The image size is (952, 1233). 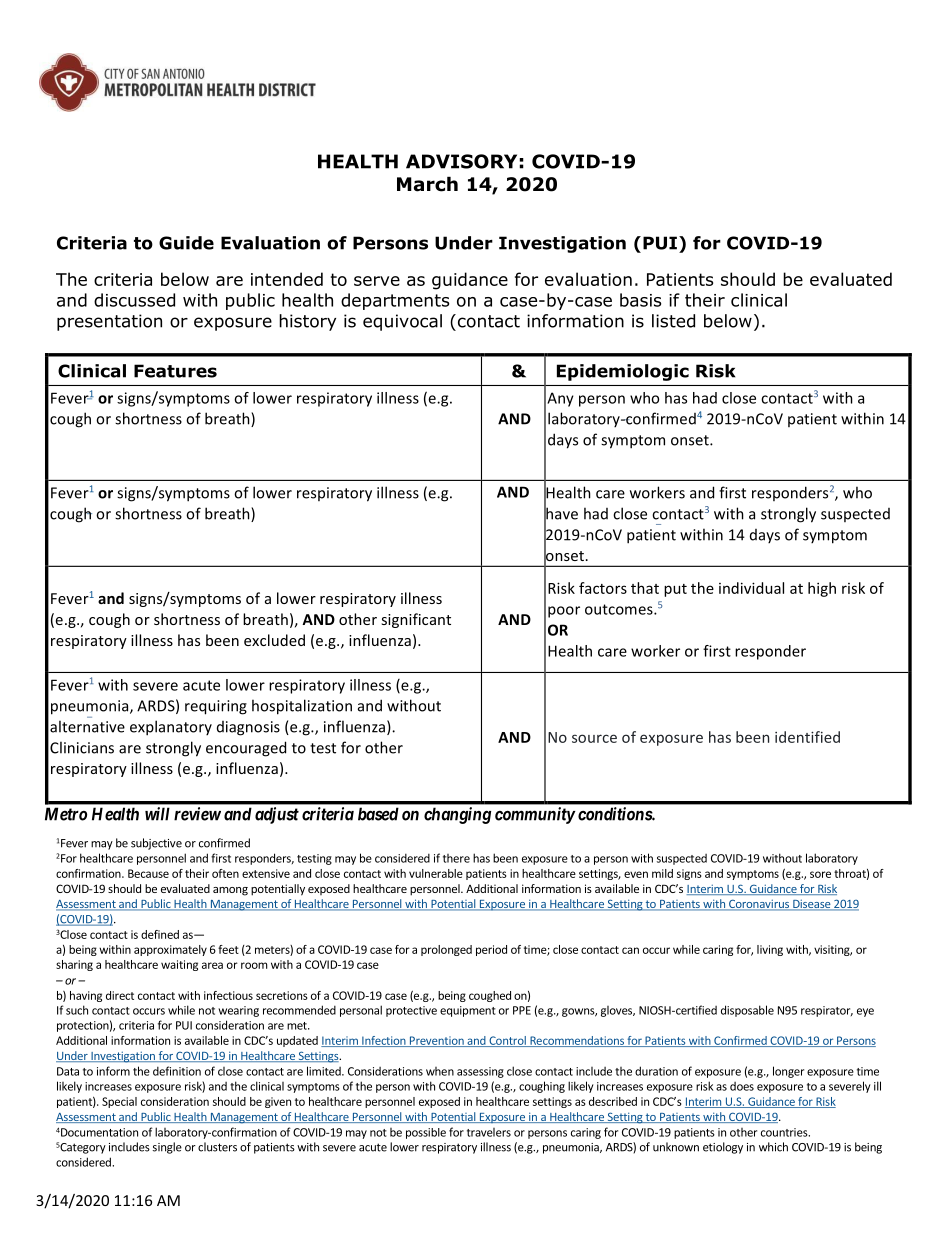 What do you see at coordinates (807, 737) in the page?
I see `identified` at bounding box center [807, 737].
